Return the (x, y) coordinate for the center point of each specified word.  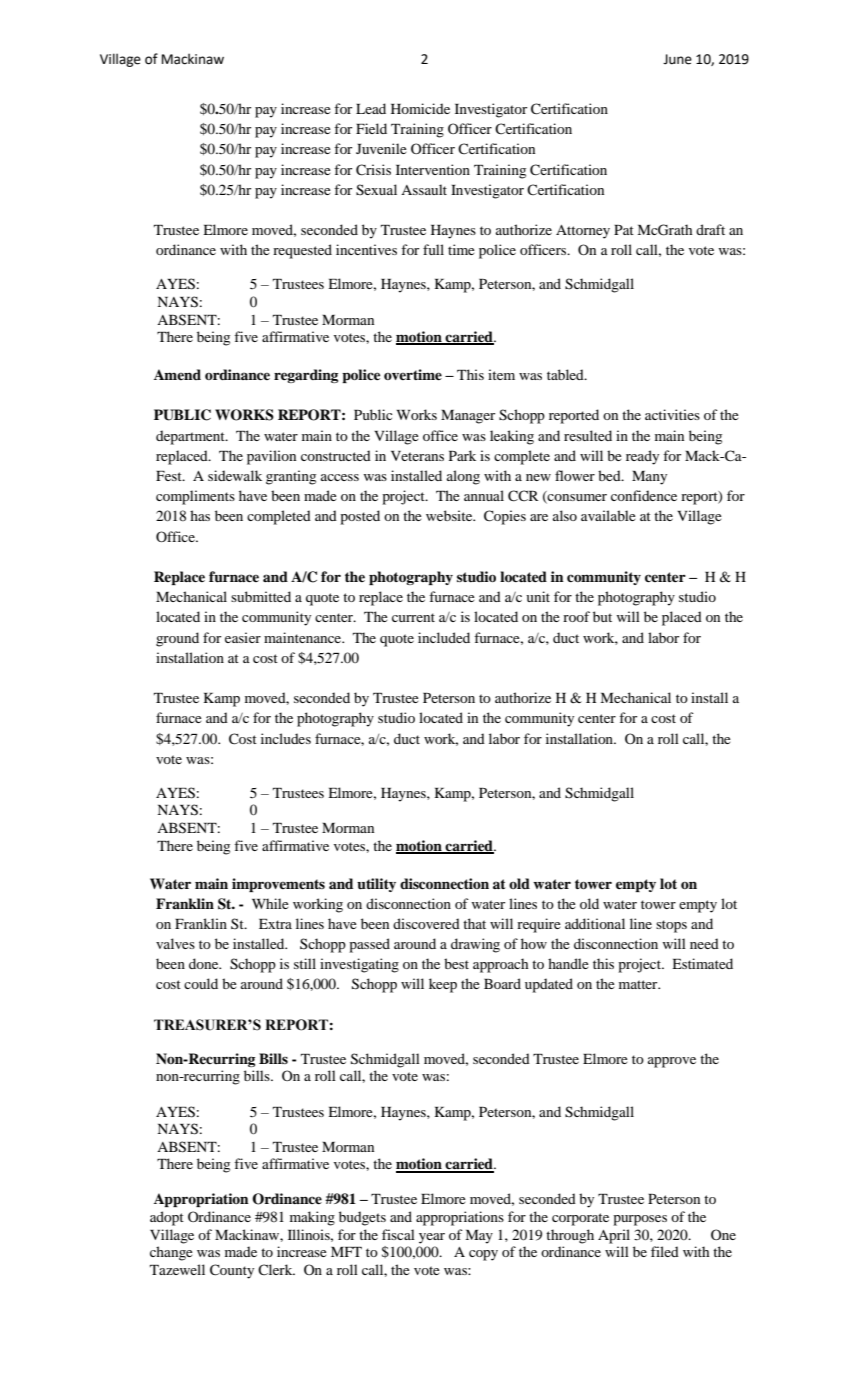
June (677, 59)
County (232, 1271)
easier (243, 637)
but (602, 616)
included (444, 637)
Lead (371, 108)
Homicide (420, 108)
